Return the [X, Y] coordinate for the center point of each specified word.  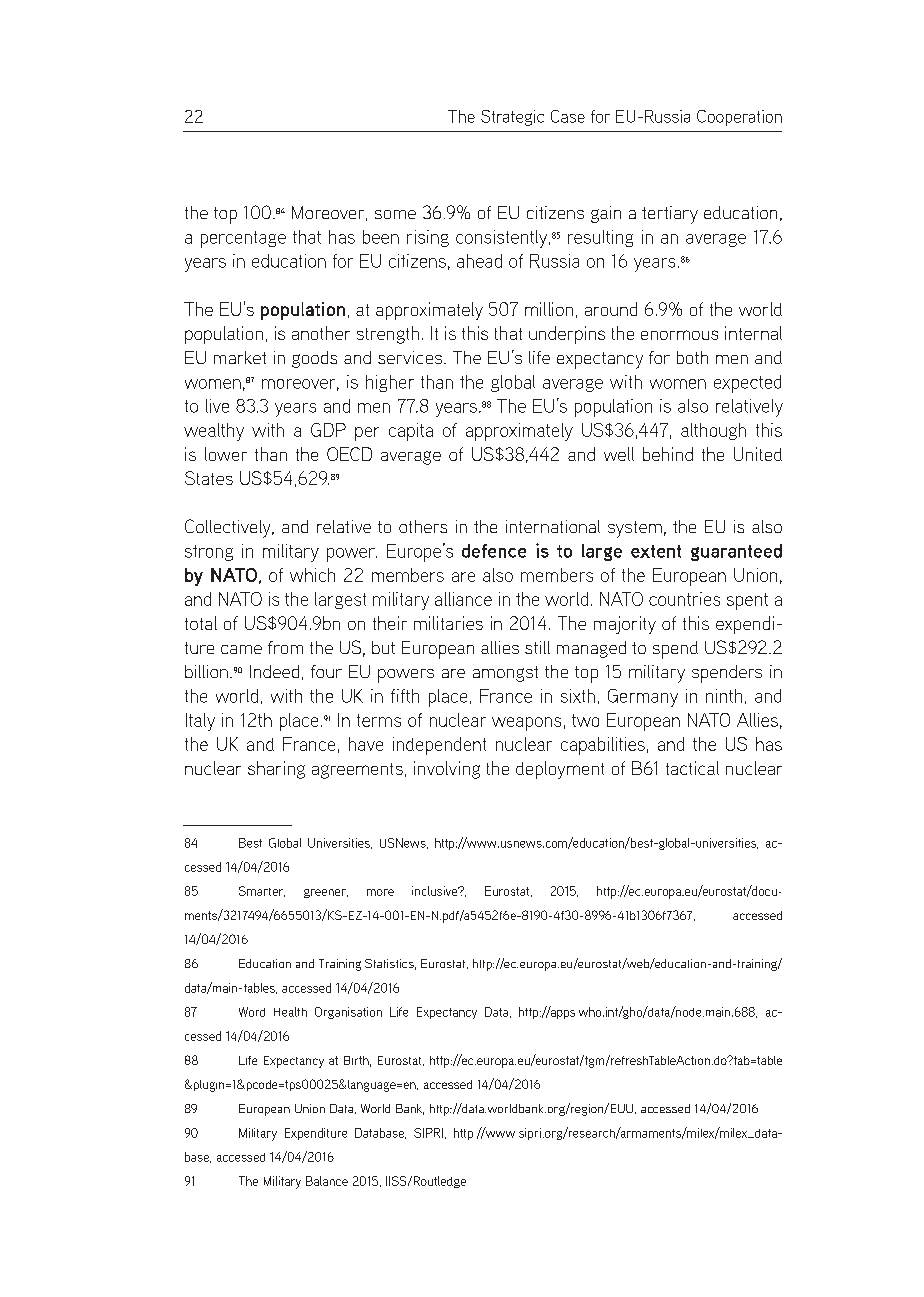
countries [684, 599]
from [285, 647]
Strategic [512, 118]
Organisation [348, 1013]
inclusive [436, 891]
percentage [243, 239]
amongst [505, 674]
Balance [327, 1181]
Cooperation [739, 118]
